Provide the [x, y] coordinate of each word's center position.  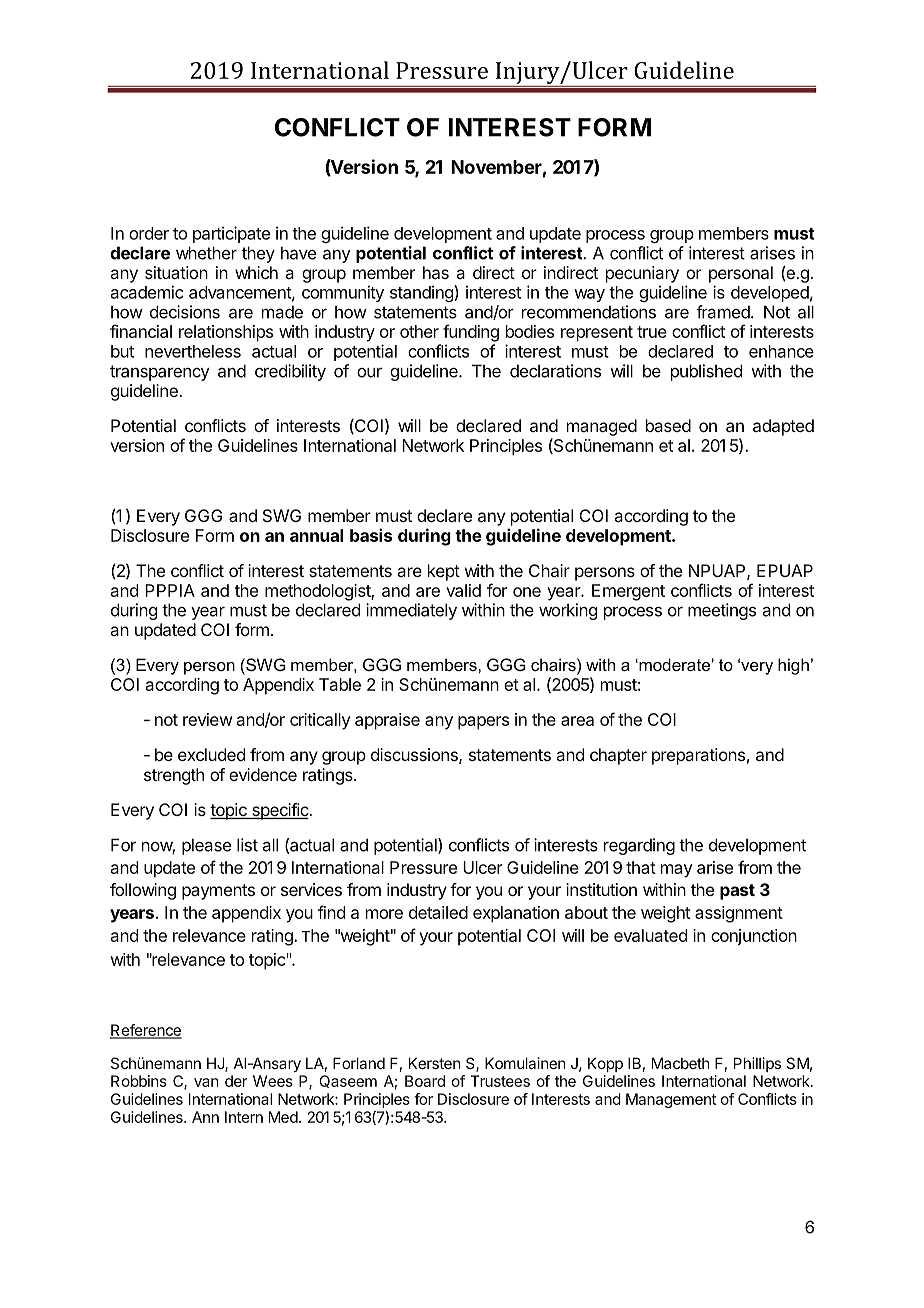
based [668, 425]
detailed [438, 912]
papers [483, 723]
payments [218, 892]
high [793, 666]
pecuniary [642, 274]
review [208, 719]
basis [371, 535]
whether [206, 253]
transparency [160, 373]
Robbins [139, 1081]
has [436, 272]
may [677, 871]
